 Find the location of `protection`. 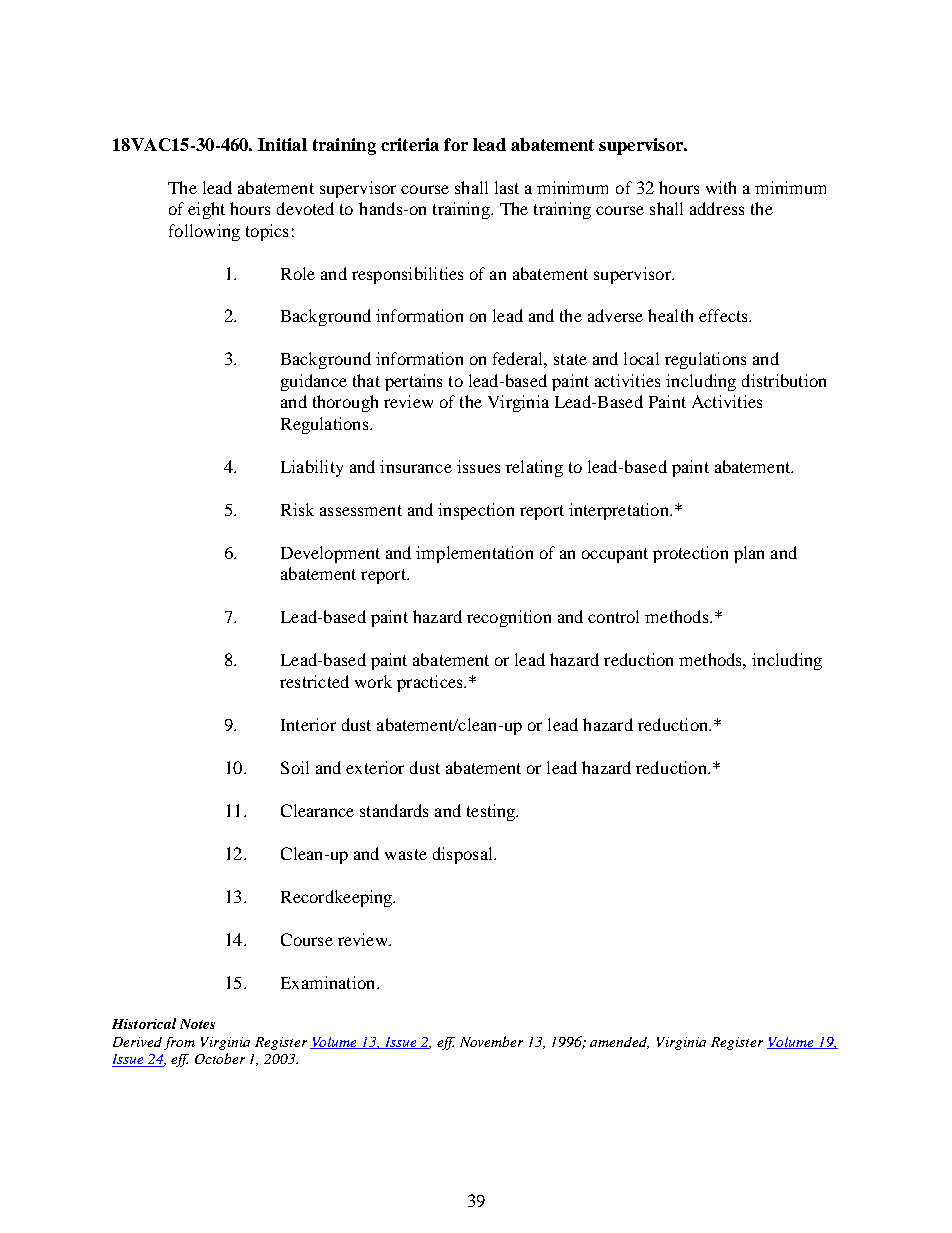

protection is located at coordinates (690, 554).
